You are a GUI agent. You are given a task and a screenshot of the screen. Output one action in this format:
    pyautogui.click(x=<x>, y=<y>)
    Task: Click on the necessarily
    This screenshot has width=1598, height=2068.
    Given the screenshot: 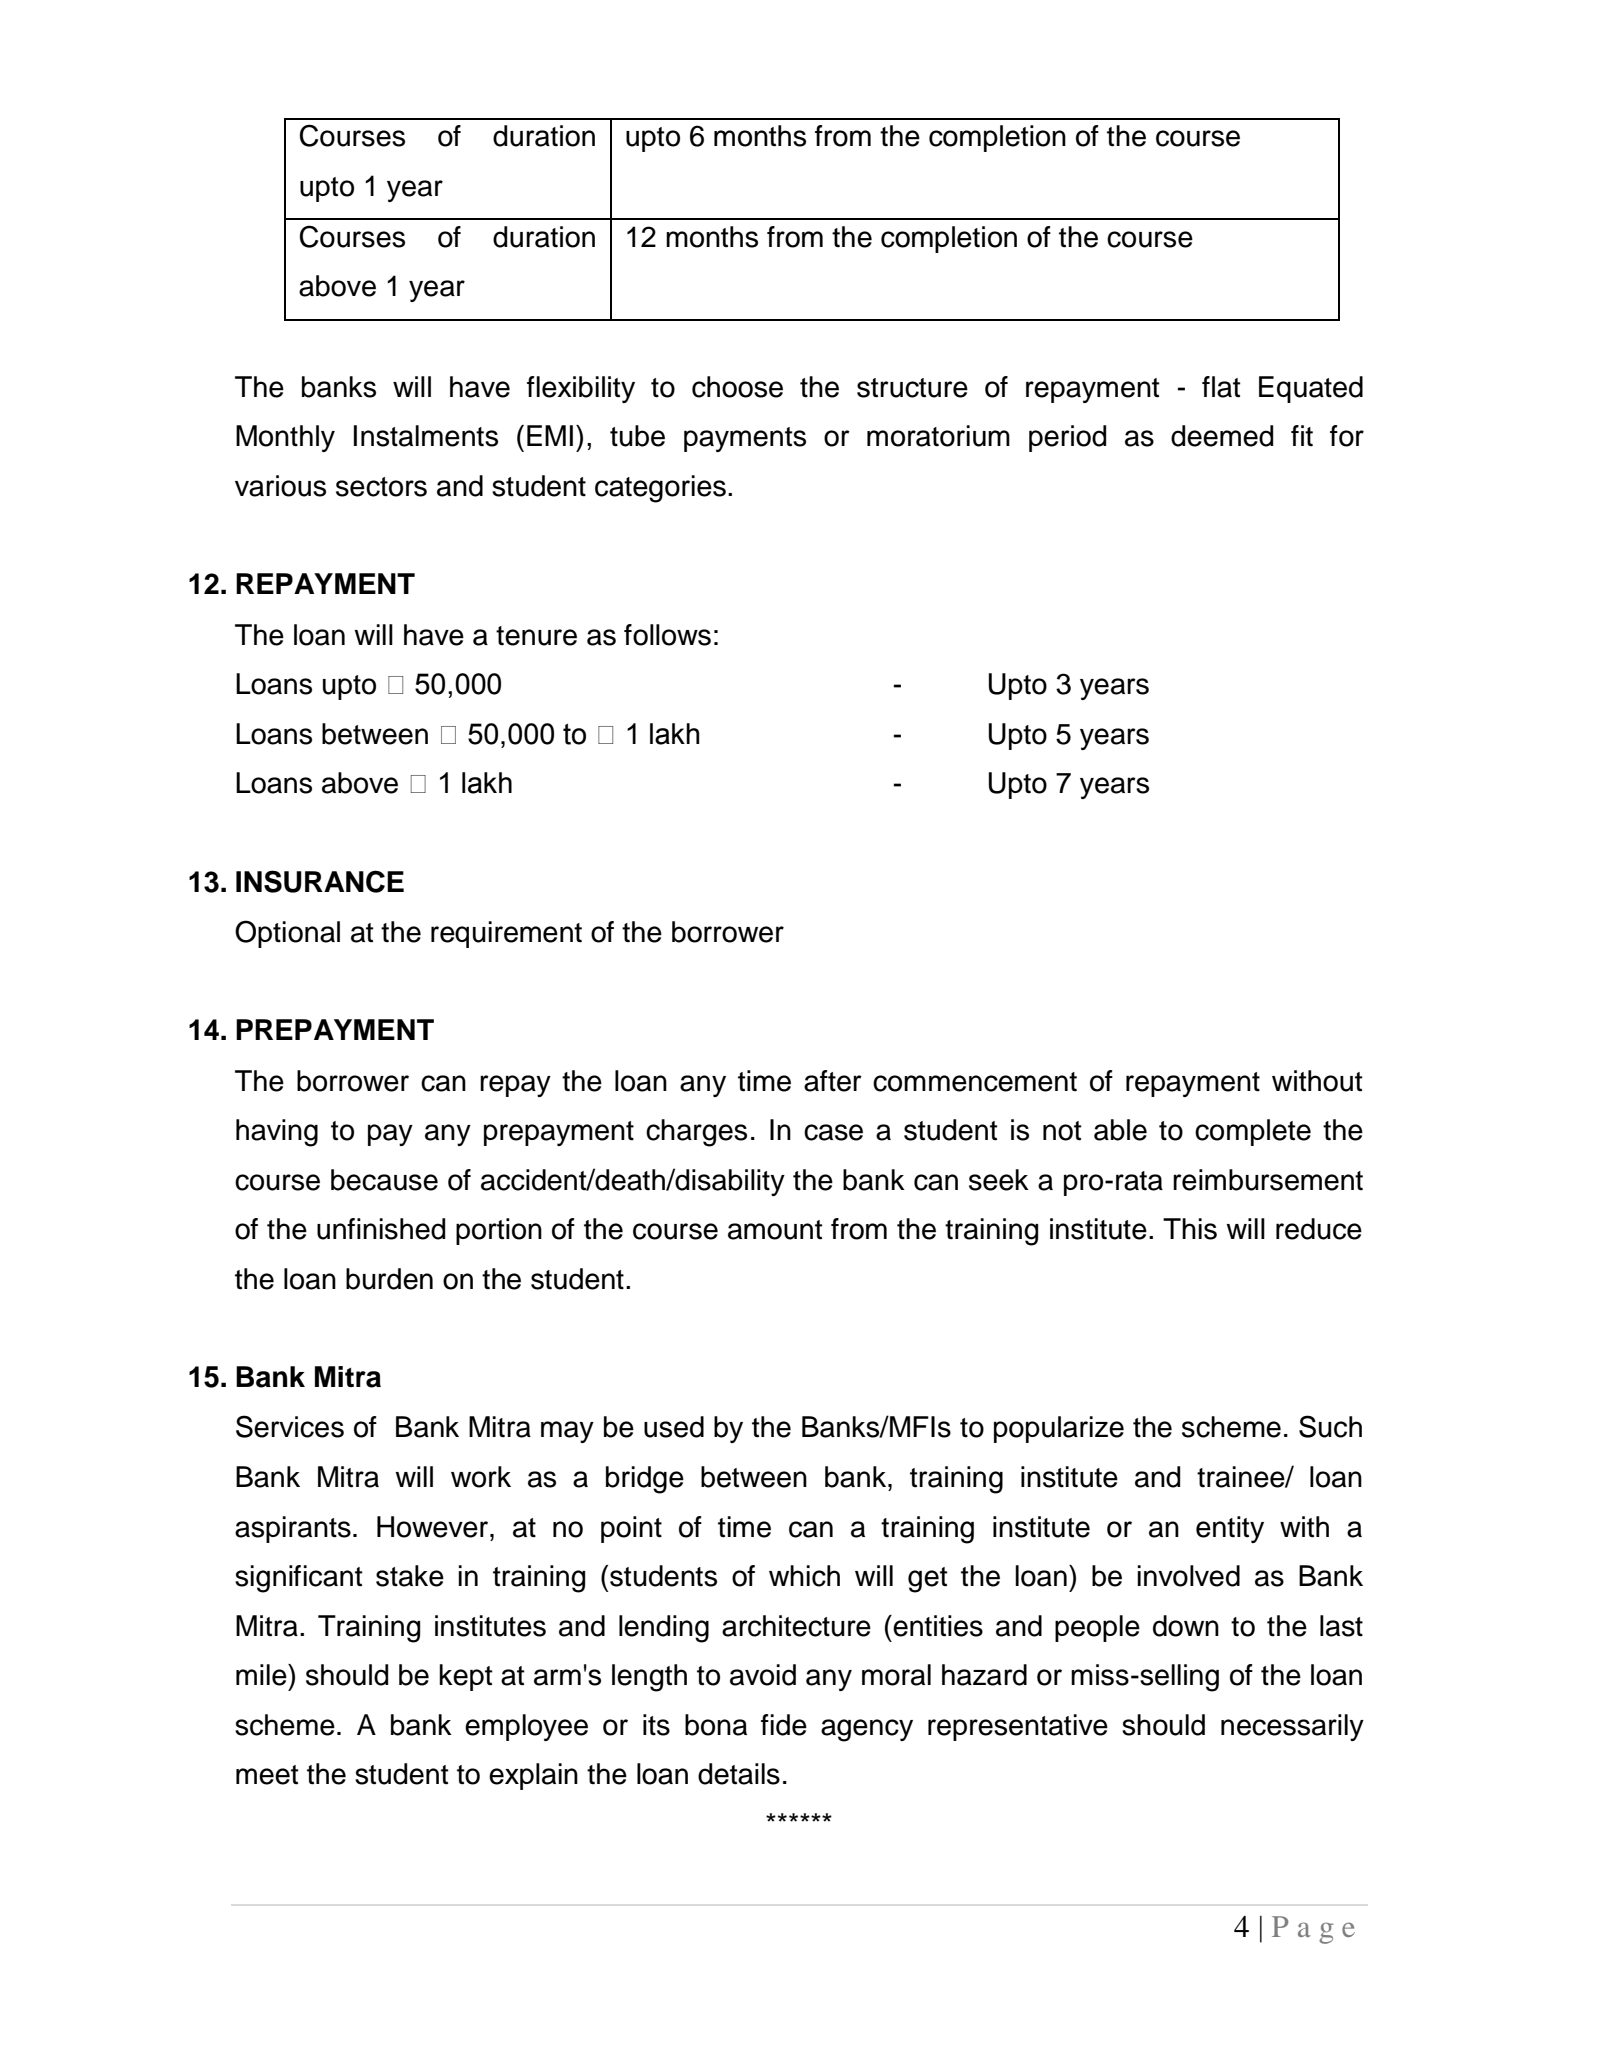 What is the action you would take?
    pyautogui.click(x=1292, y=1727)
